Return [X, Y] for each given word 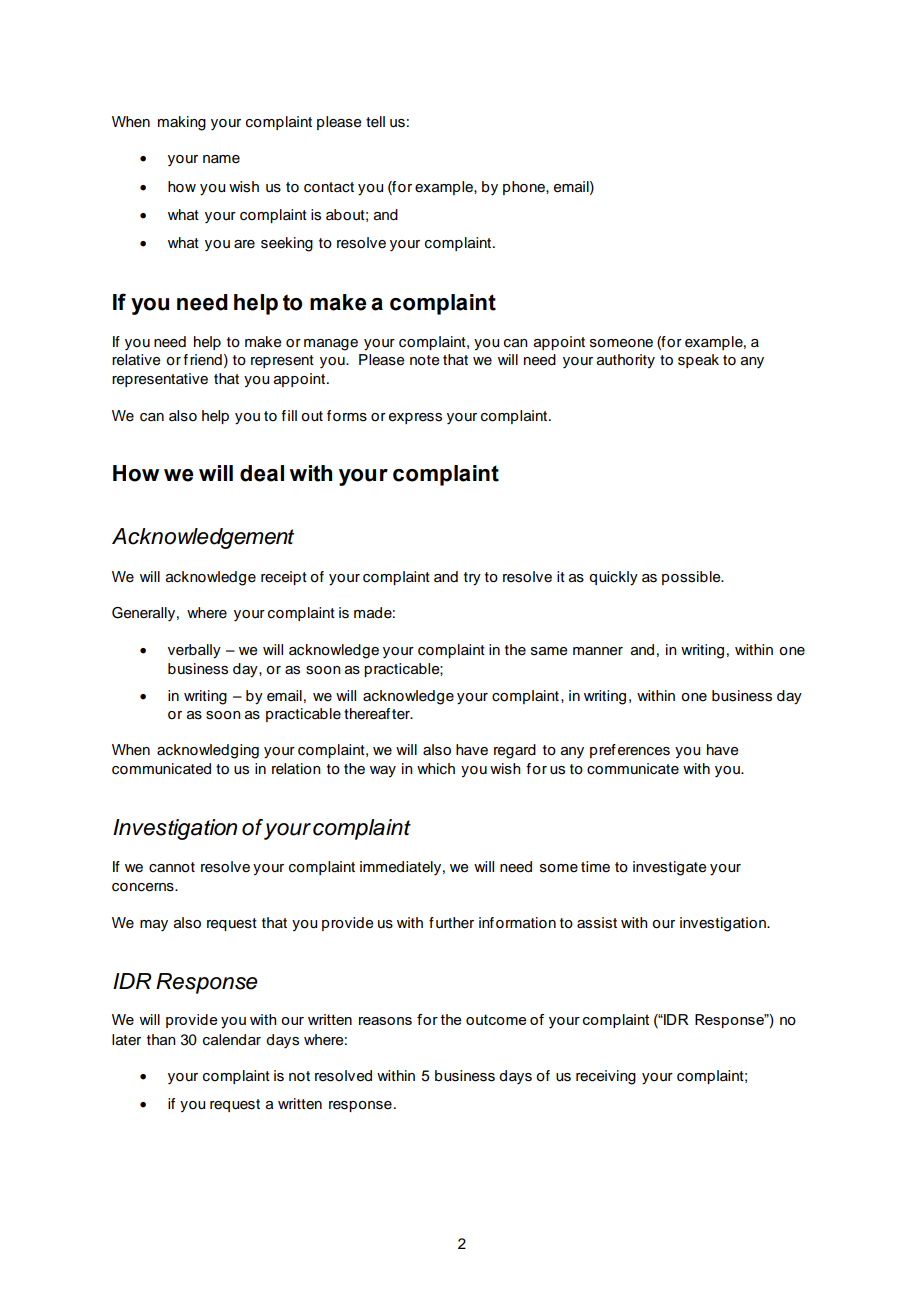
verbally [194, 651]
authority [626, 361]
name [221, 159]
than [161, 1040]
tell [375, 122]
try [472, 579]
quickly [613, 578]
